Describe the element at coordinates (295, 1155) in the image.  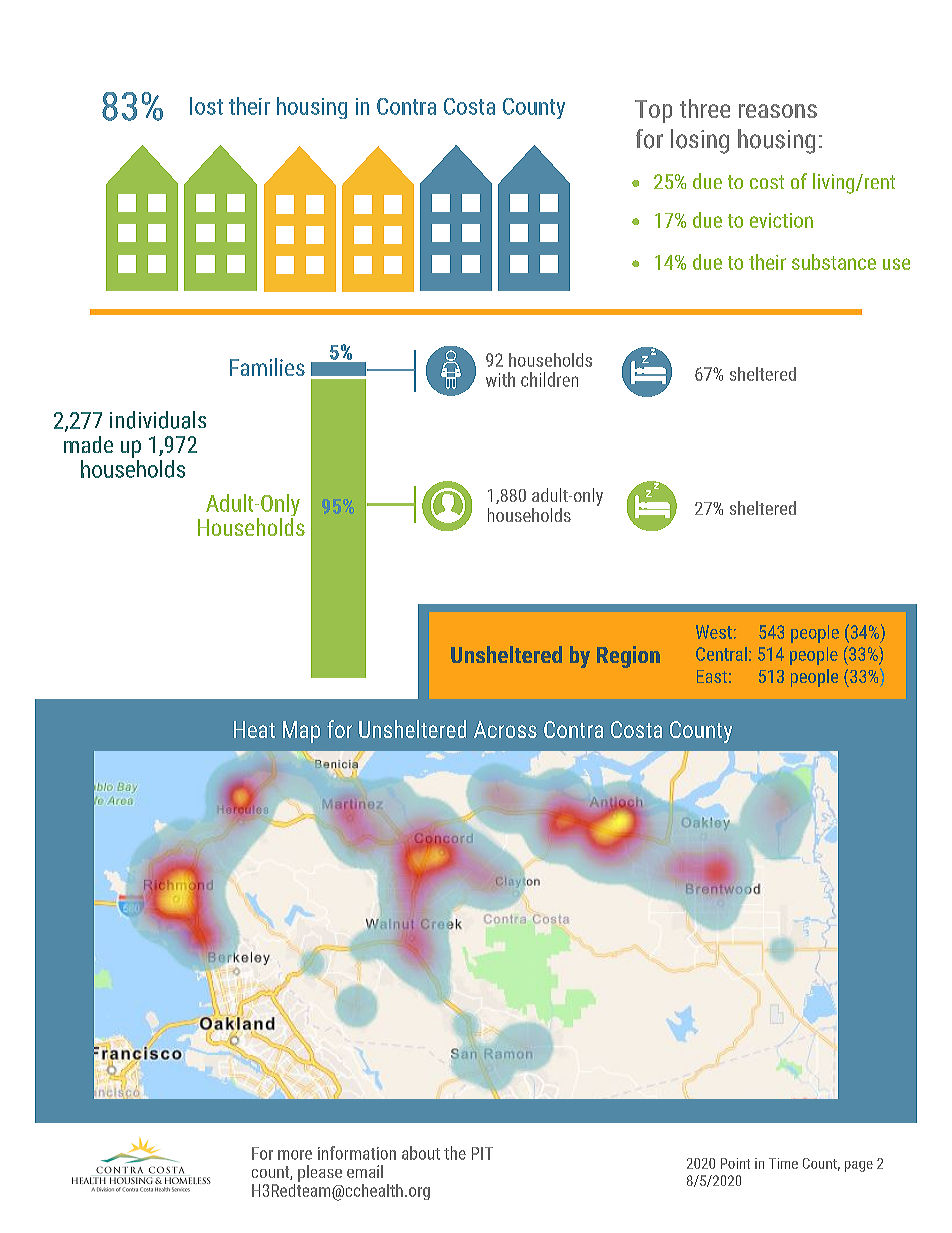
I see `more` at that location.
